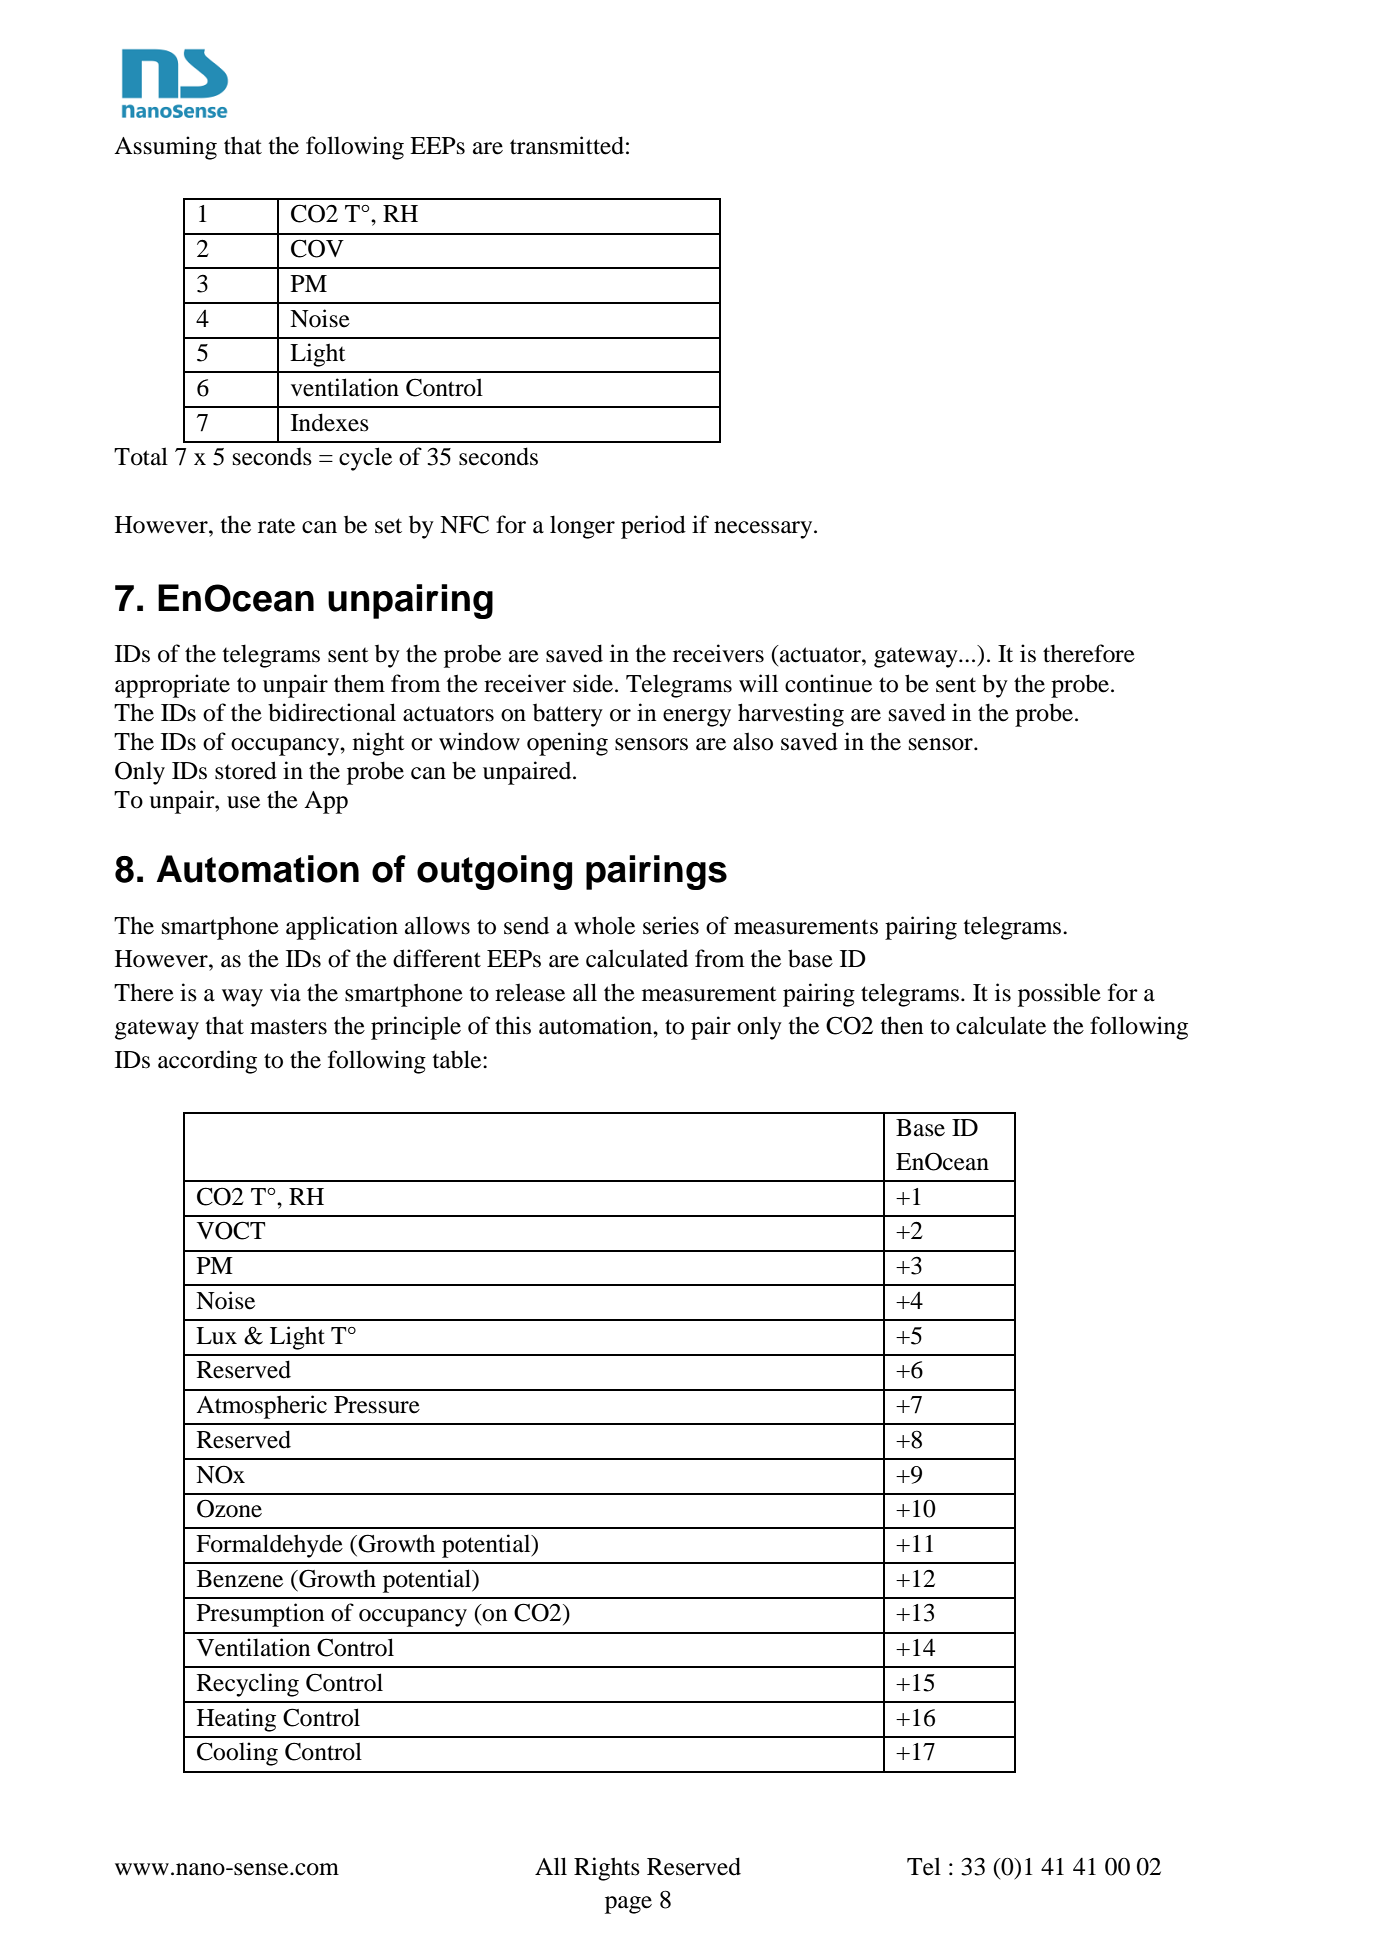 The height and width of the document is (1943, 1374). I want to click on longer, so click(582, 527).
